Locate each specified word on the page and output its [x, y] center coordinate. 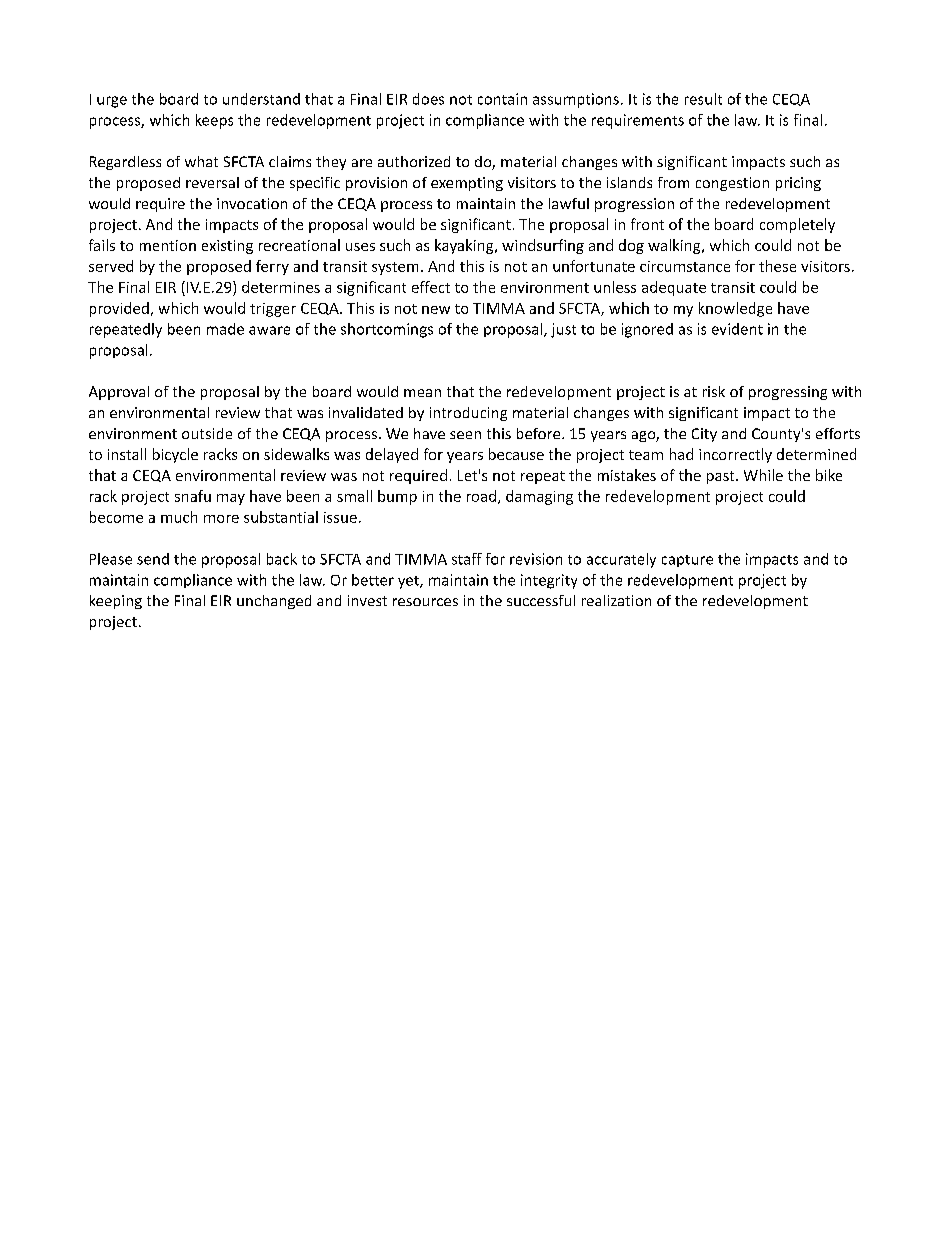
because [516, 454]
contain [502, 99]
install [127, 454]
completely [797, 225]
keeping [116, 602]
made [225, 329]
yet [409, 582]
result [703, 99]
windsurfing [543, 246]
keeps [214, 121]
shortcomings [387, 330]
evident [737, 329]
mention [168, 245]
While [763, 475]
